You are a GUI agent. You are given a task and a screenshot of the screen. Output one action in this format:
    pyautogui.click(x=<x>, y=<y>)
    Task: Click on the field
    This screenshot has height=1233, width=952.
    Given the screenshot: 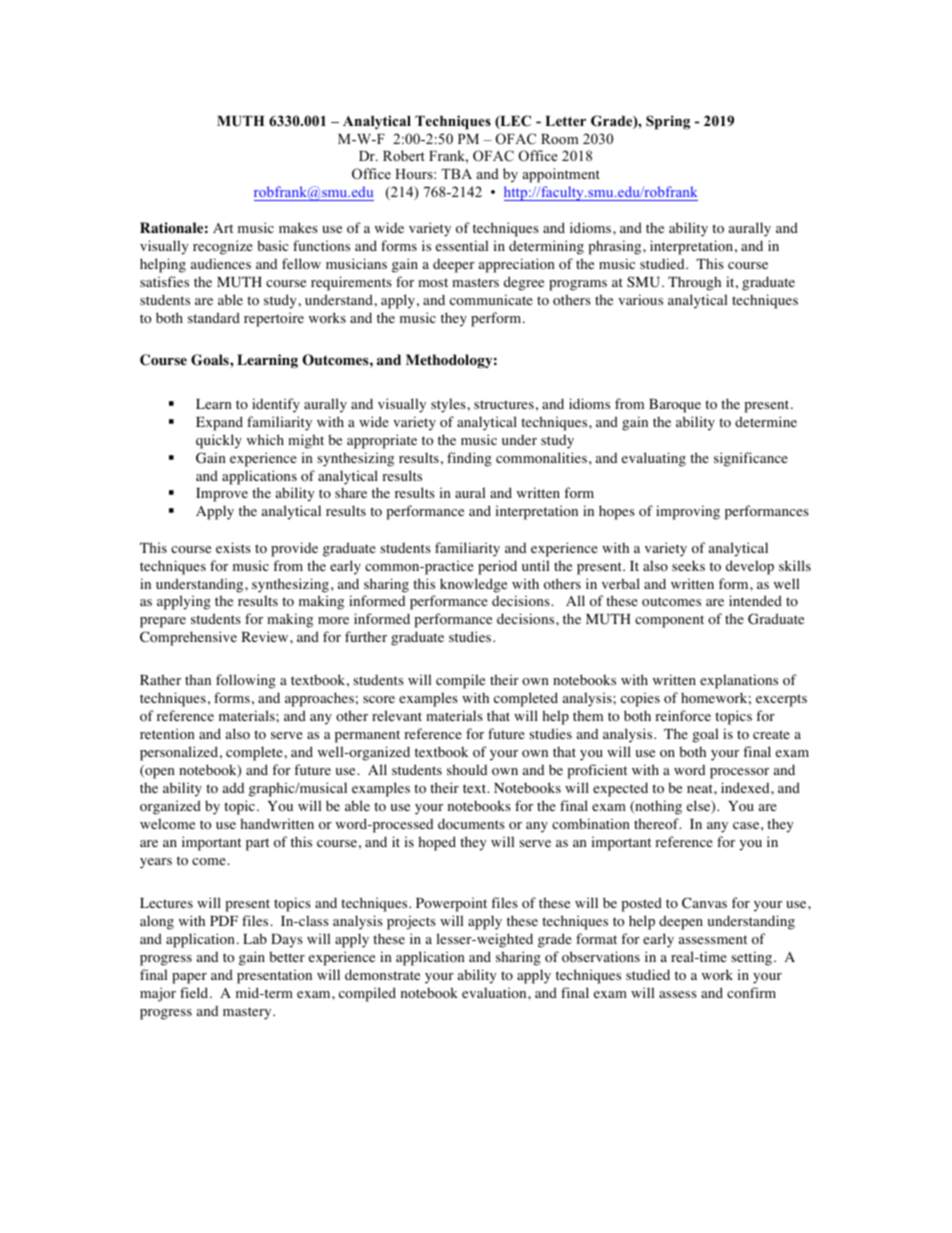 What is the action you would take?
    pyautogui.click(x=195, y=992)
